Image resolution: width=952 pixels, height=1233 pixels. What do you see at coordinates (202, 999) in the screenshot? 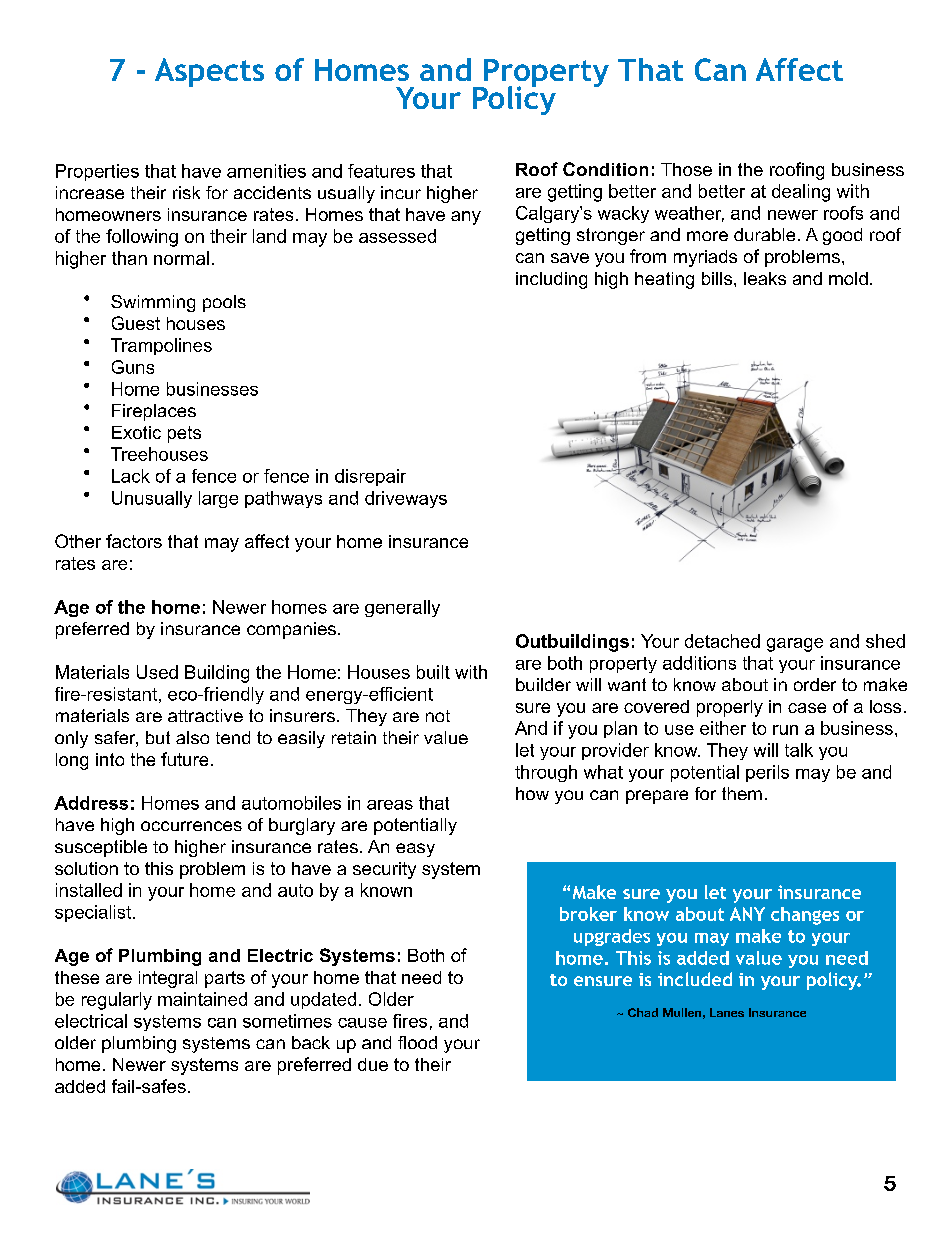
I see `maintained` at bounding box center [202, 999].
